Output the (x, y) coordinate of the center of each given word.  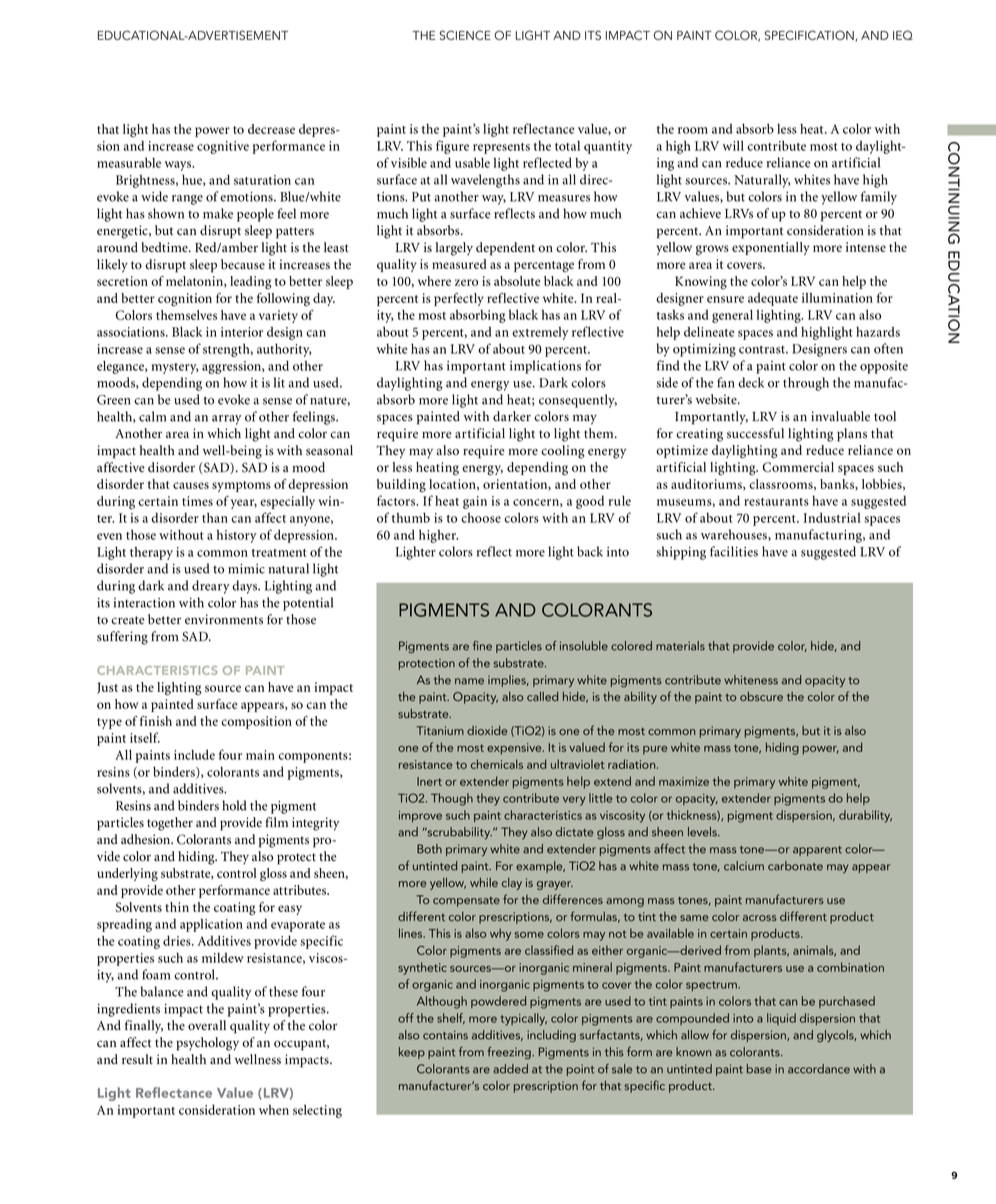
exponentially (771, 248)
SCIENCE (465, 35)
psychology (207, 1044)
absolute (517, 281)
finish (156, 721)
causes (191, 485)
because (243, 264)
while (484, 882)
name (469, 681)
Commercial (798, 467)
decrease (271, 129)
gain (475, 502)
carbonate (795, 866)
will (733, 146)
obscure (761, 696)
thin (177, 907)
